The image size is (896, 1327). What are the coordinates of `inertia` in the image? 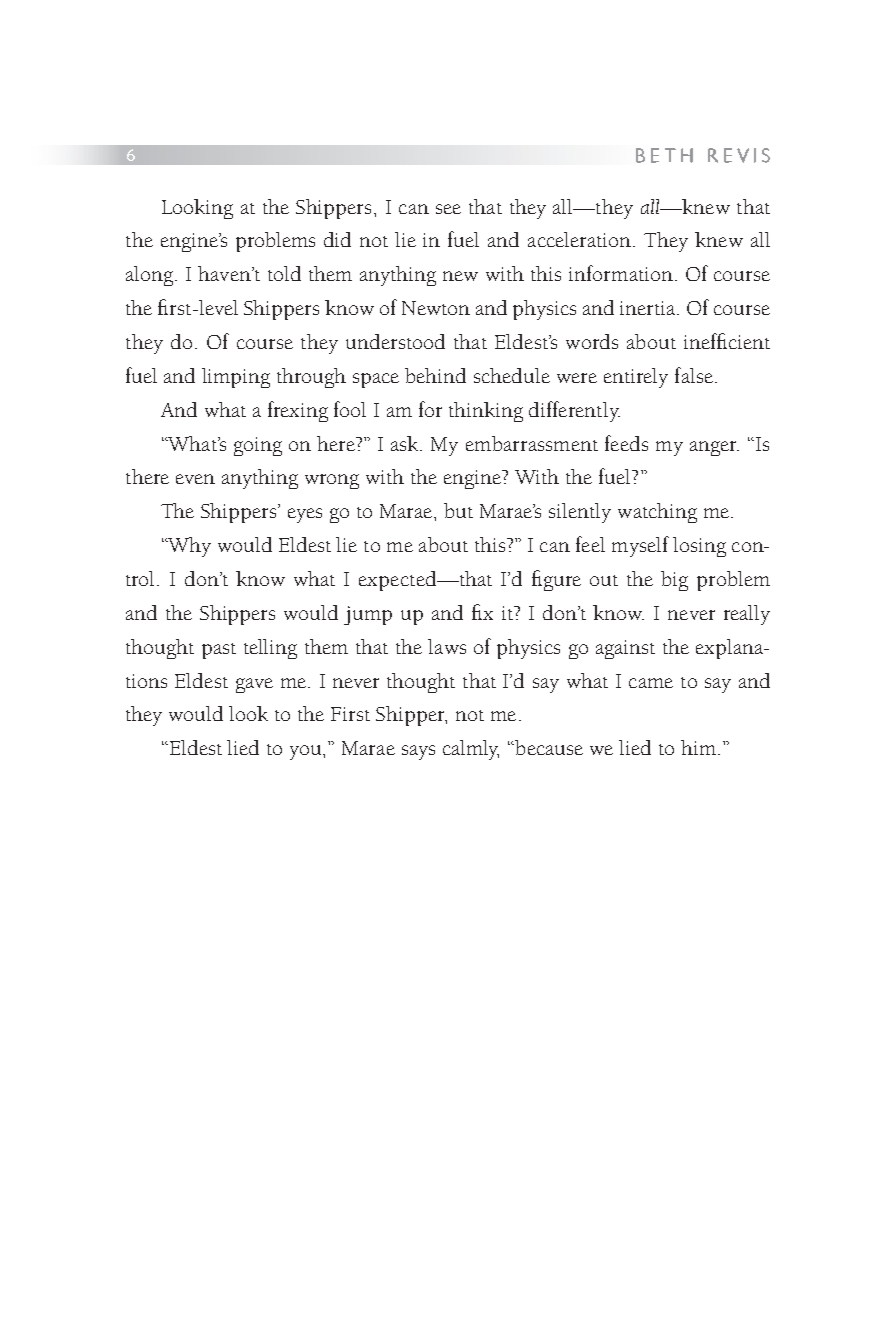 It's located at (649, 308).
